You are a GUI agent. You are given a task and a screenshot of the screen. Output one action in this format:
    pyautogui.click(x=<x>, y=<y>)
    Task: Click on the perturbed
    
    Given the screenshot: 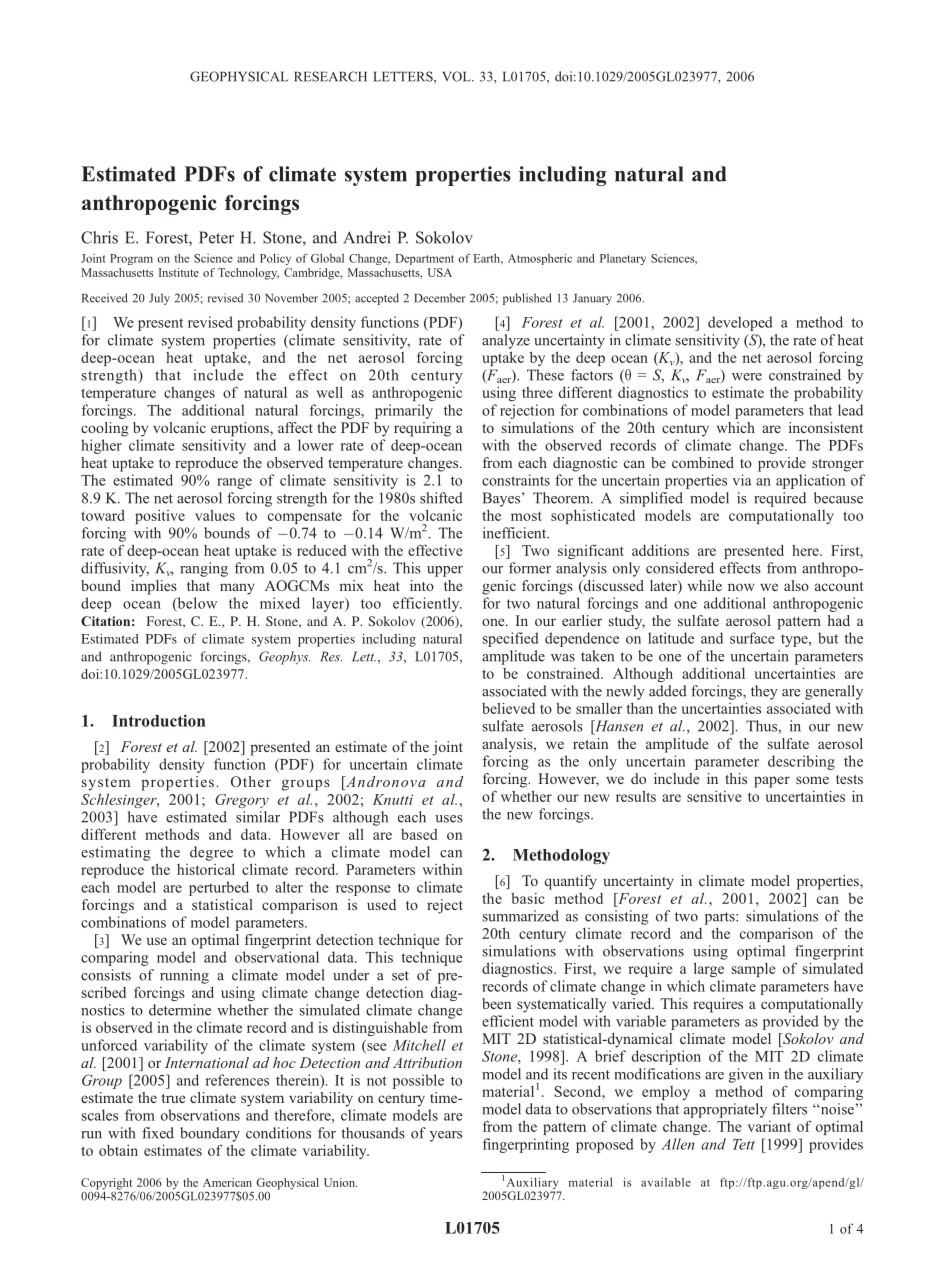 What is the action you would take?
    pyautogui.click(x=219, y=888)
